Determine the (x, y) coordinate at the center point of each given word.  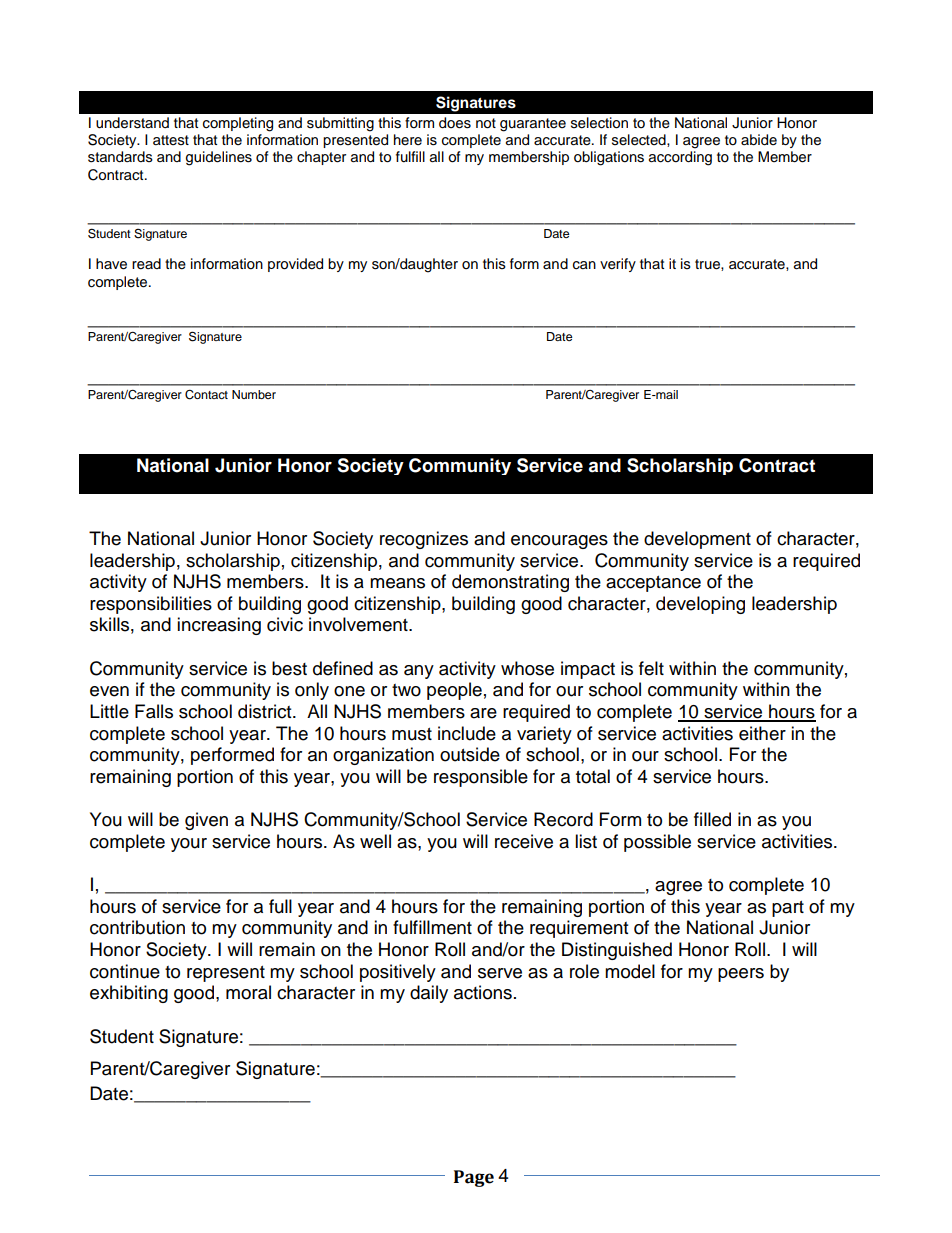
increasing (219, 626)
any (419, 672)
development (697, 540)
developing (700, 605)
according (680, 158)
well (375, 841)
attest (171, 140)
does (455, 123)
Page (474, 1178)
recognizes (424, 540)
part (788, 909)
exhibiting (129, 994)
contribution (137, 927)
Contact (206, 395)
